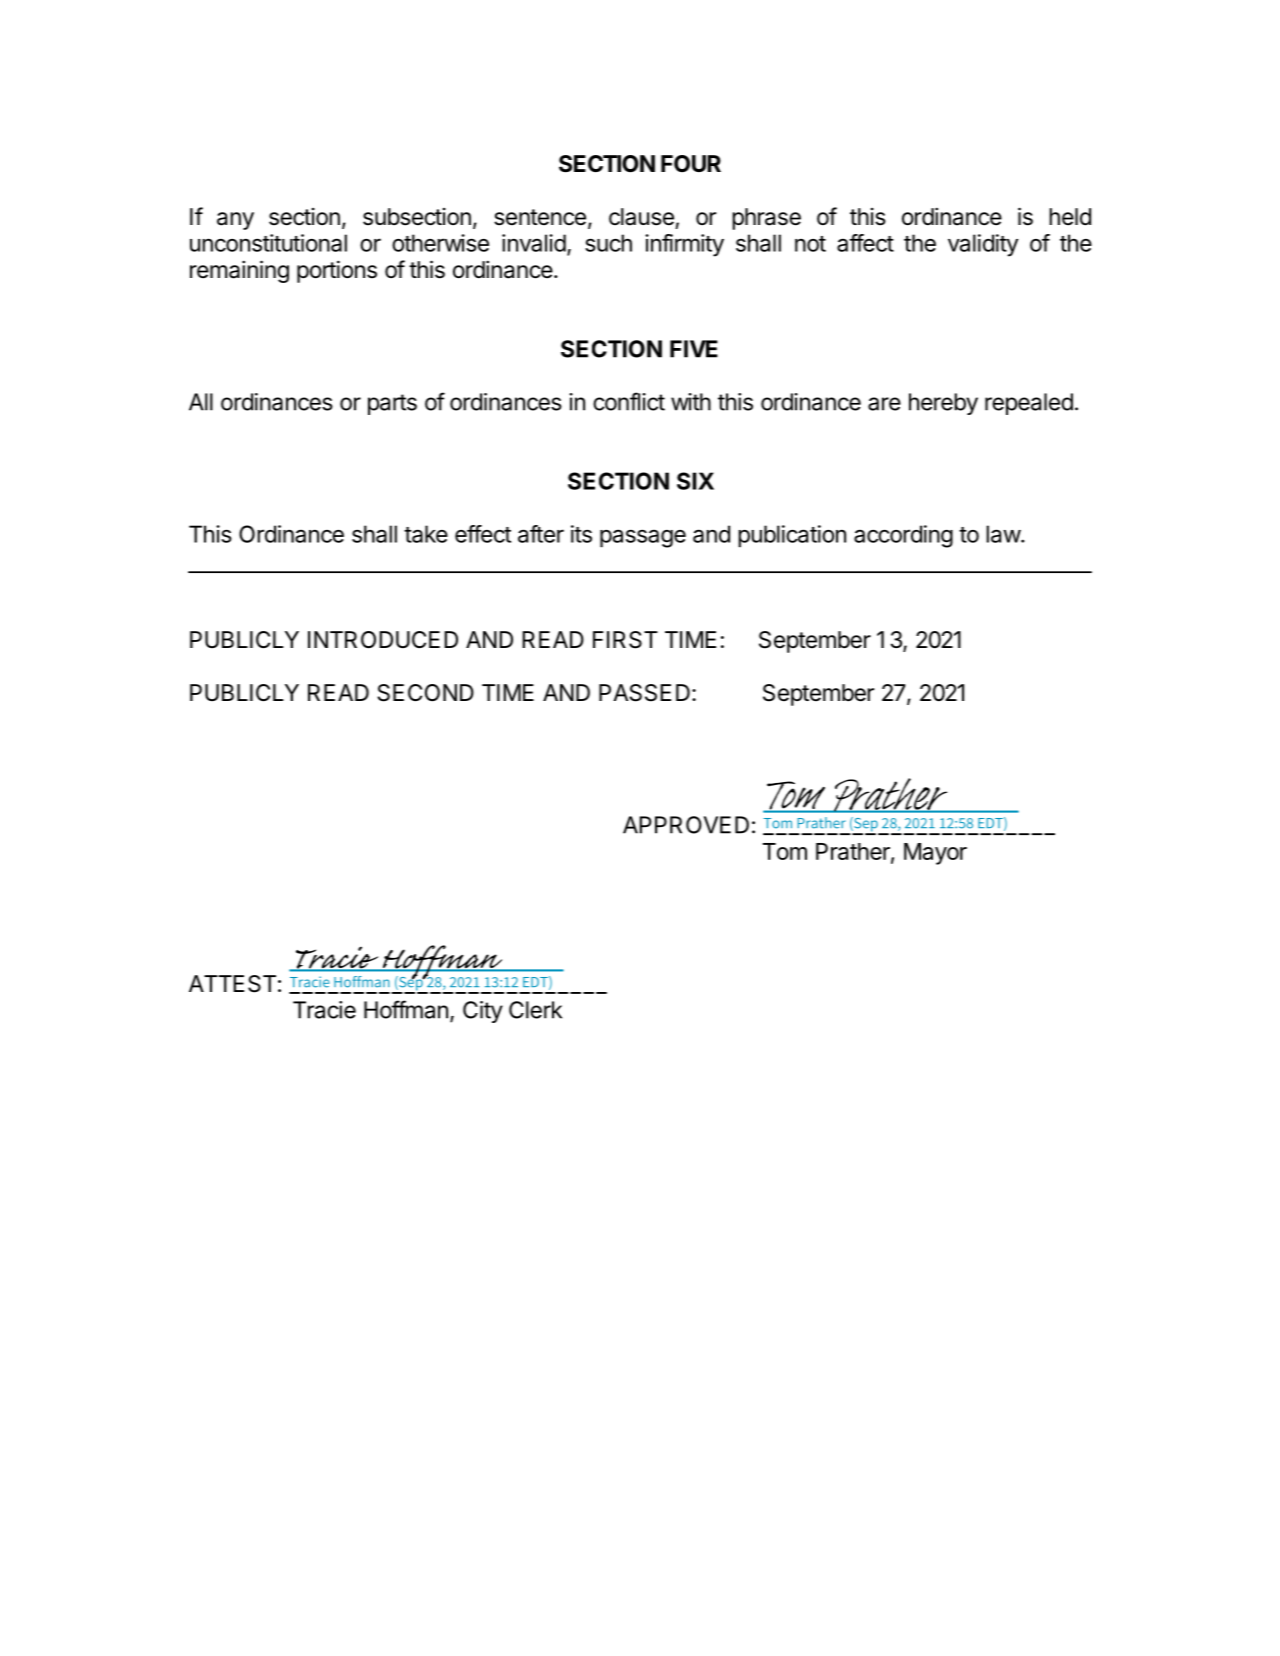 This screenshot has height=1656, width=1280. Describe the element at coordinates (483, 1012) in the screenshot. I see `City` at that location.
